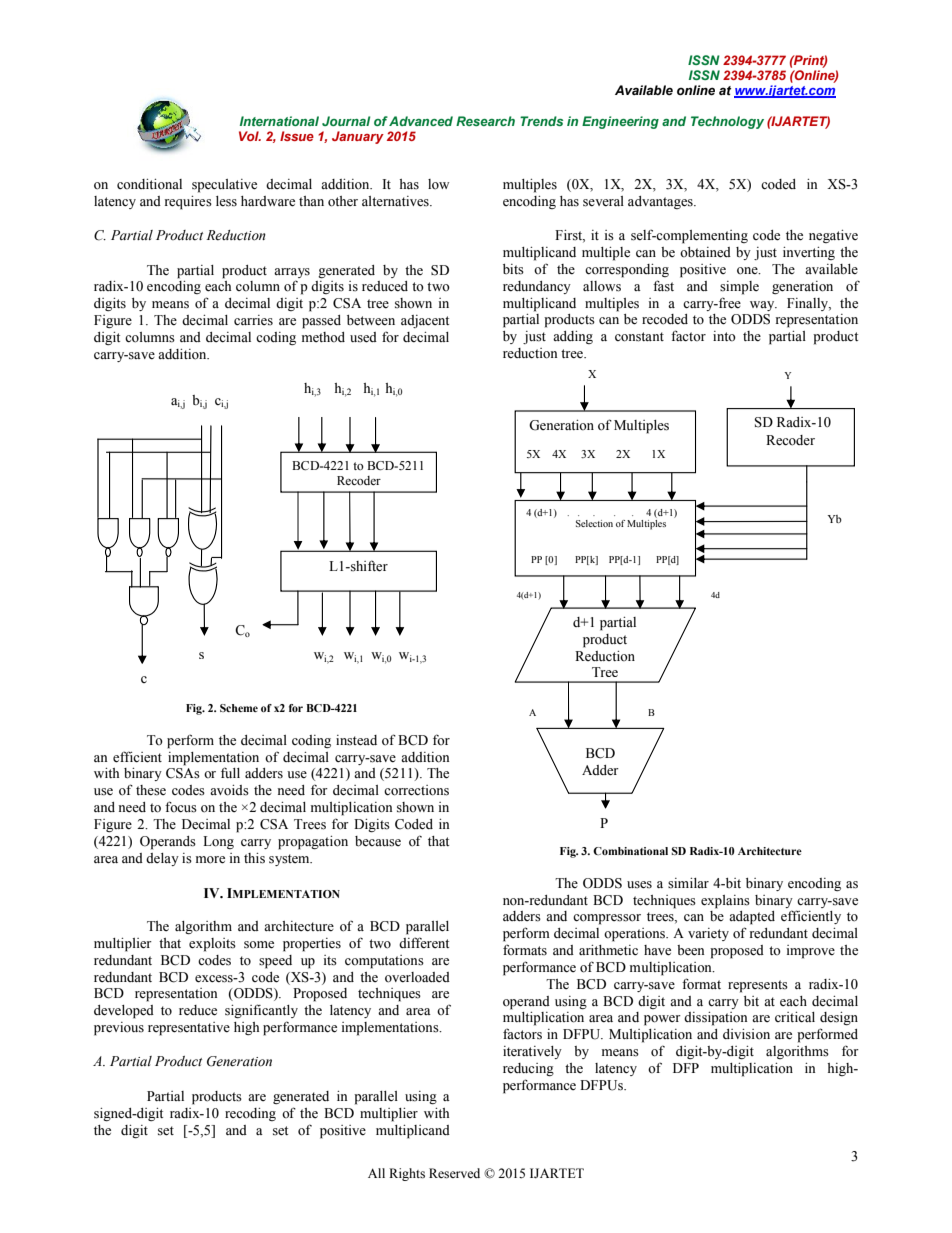 The height and width of the screenshot is (1233, 952). Describe the element at coordinates (485, 121) in the screenshot. I see `Research` at that location.
